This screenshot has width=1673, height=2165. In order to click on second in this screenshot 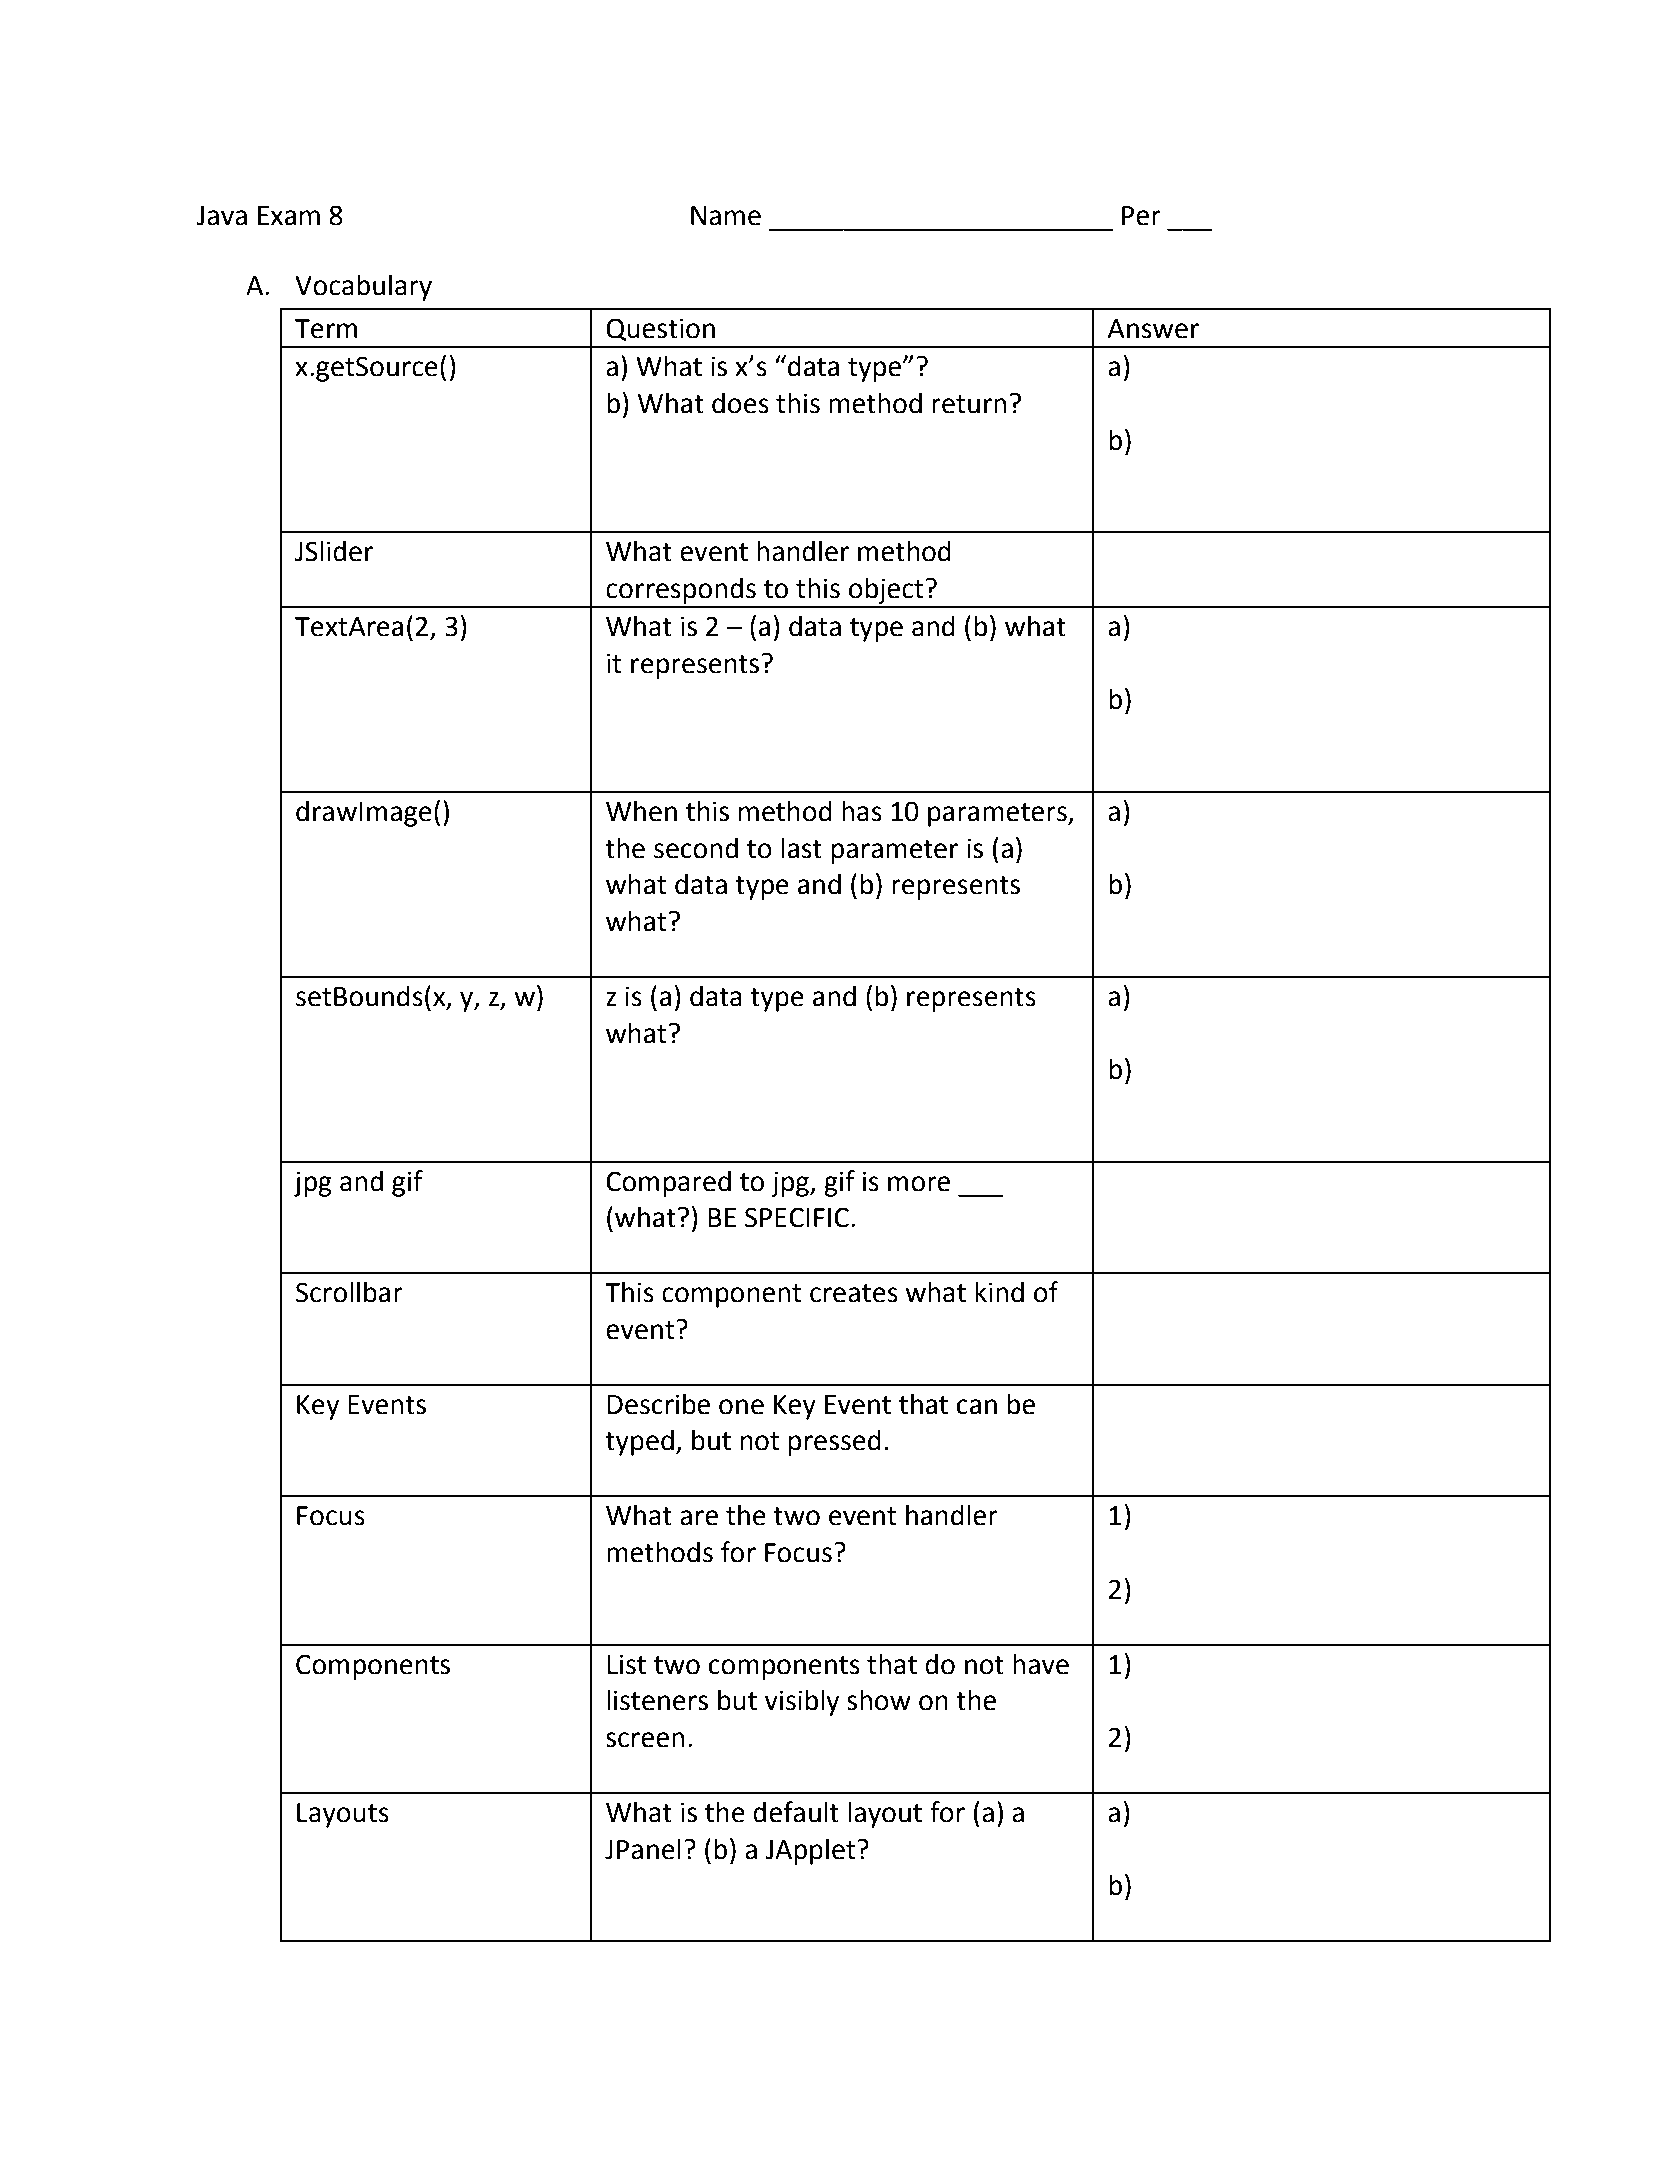, I will do `click(696, 848)`.
